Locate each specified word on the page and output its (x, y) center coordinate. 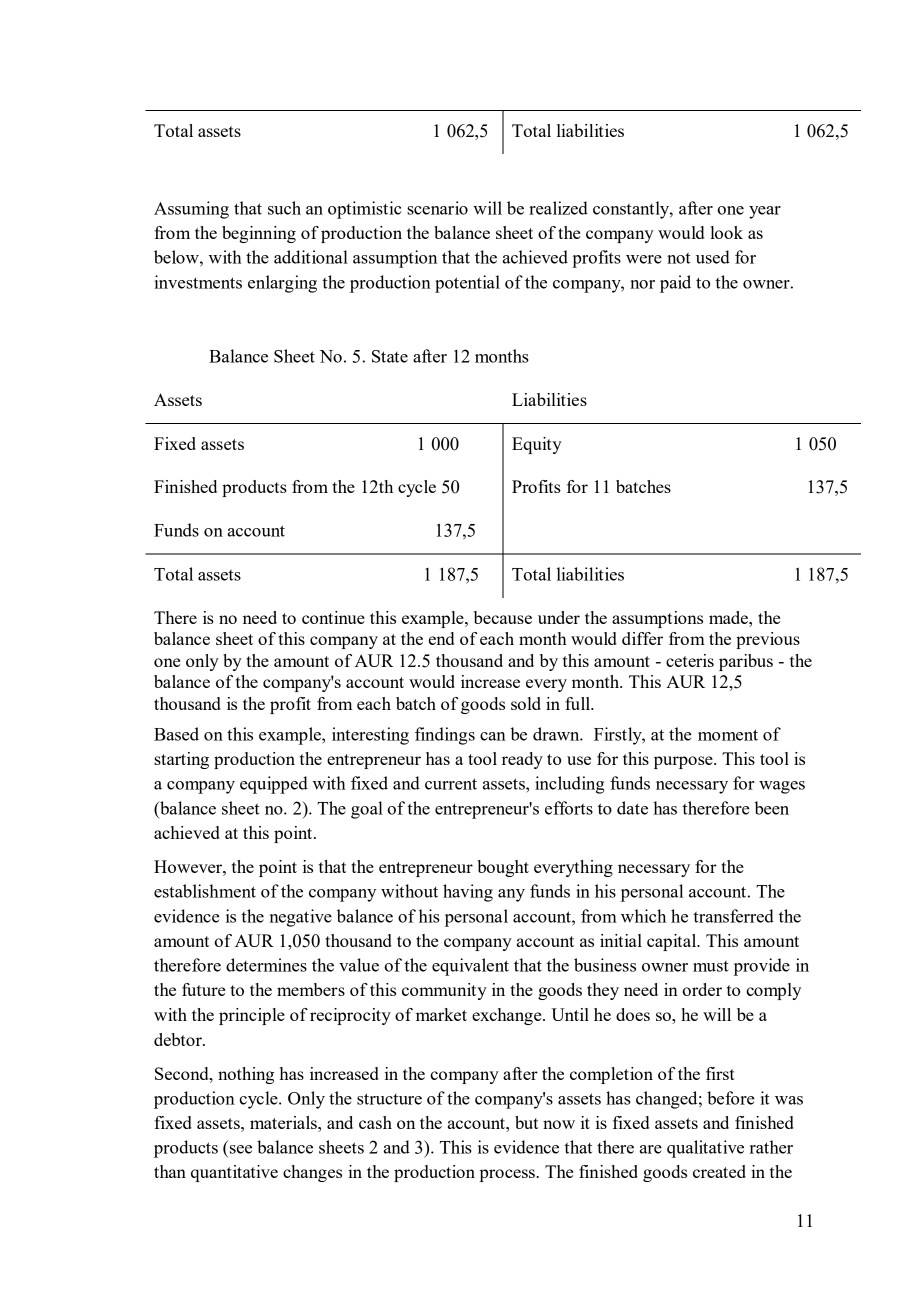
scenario (437, 208)
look (727, 232)
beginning (259, 234)
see (241, 1149)
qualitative (705, 1149)
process (508, 1175)
